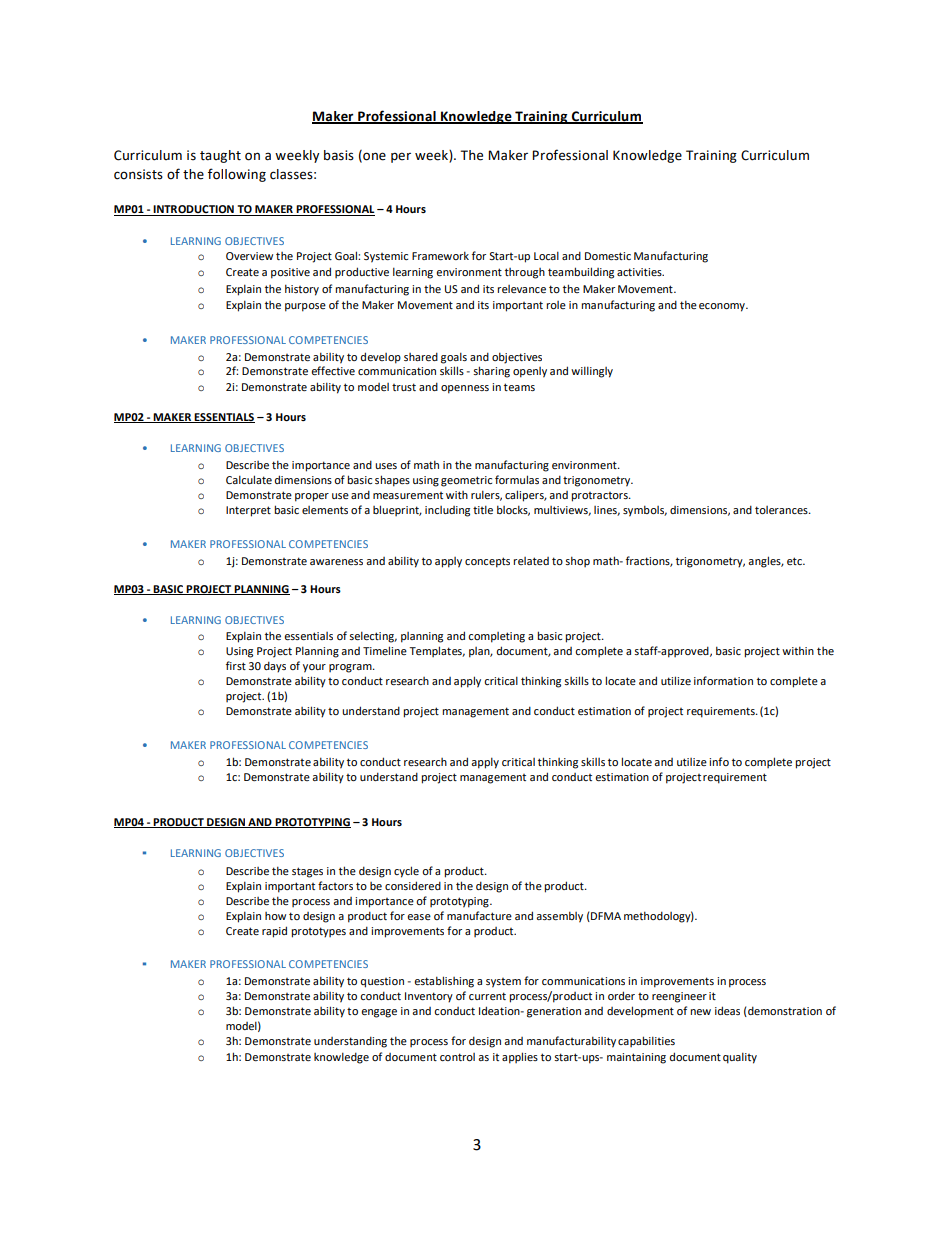  I want to click on first, so click(236, 665).
